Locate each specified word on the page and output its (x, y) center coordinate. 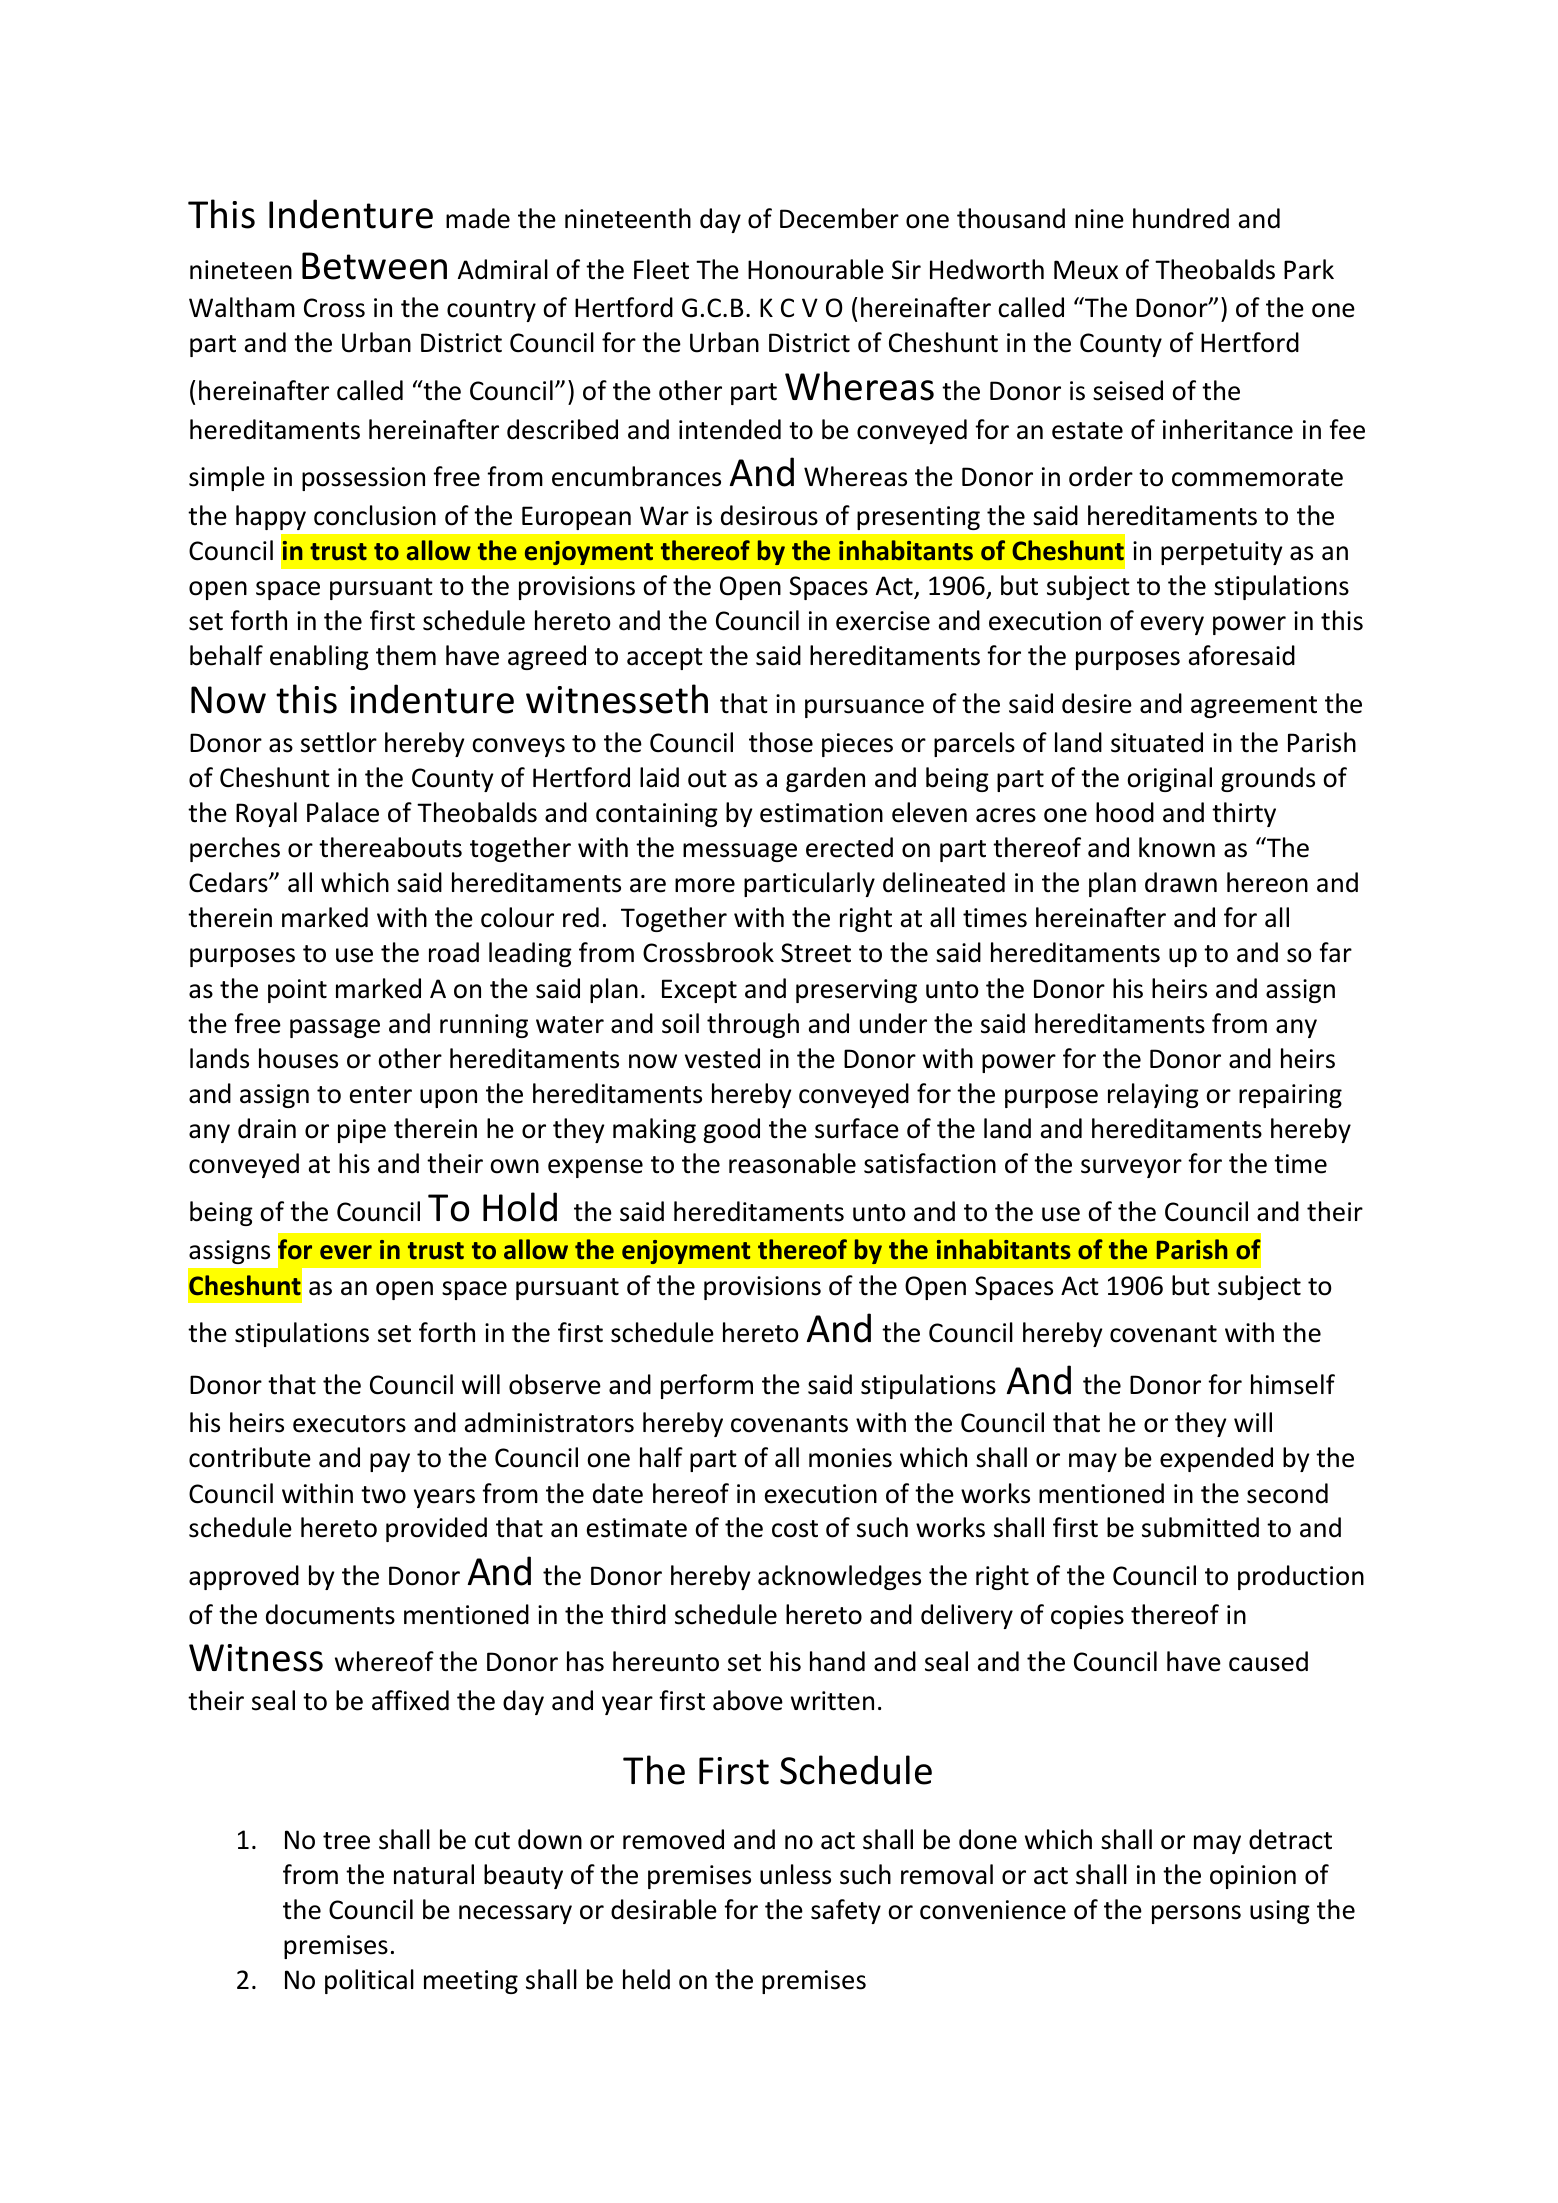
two (383, 1495)
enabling (319, 657)
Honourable (816, 269)
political (369, 1981)
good (731, 1130)
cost (795, 1529)
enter (381, 1095)
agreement (1254, 707)
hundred (1181, 218)
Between (374, 266)
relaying (1153, 1095)
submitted (1200, 1527)
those (781, 742)
